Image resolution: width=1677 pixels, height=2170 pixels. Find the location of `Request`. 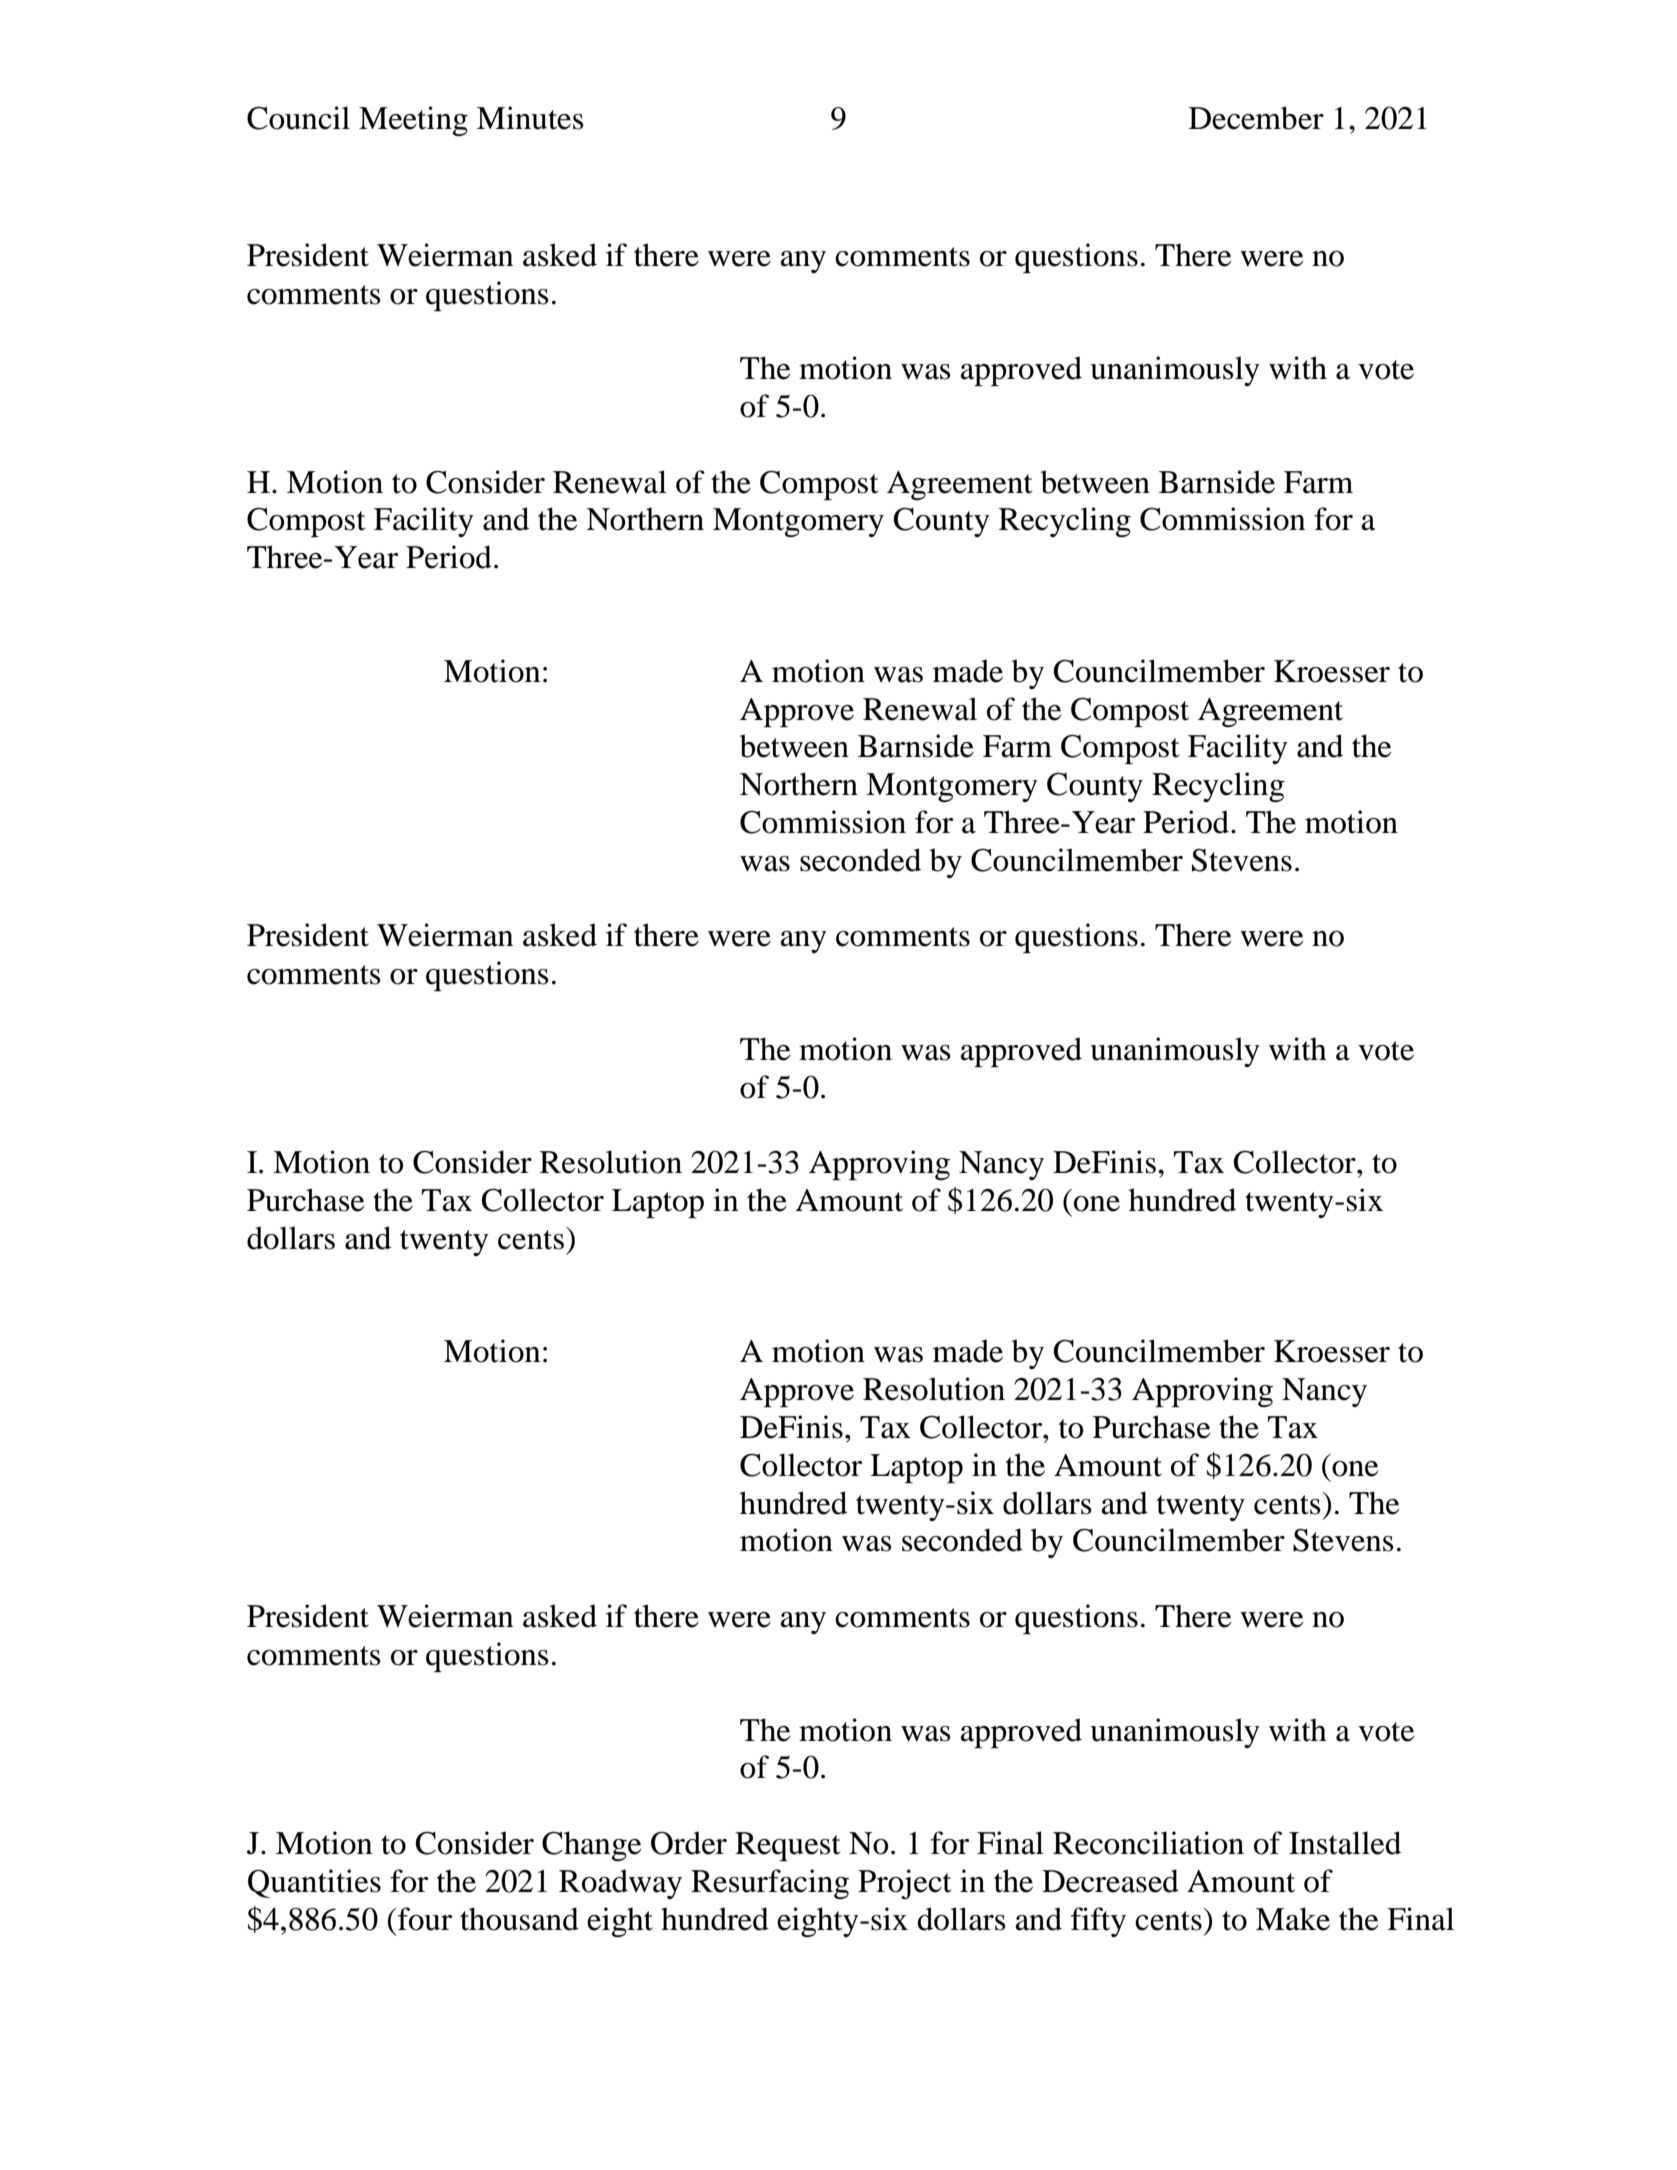

Request is located at coordinates (787, 1846).
